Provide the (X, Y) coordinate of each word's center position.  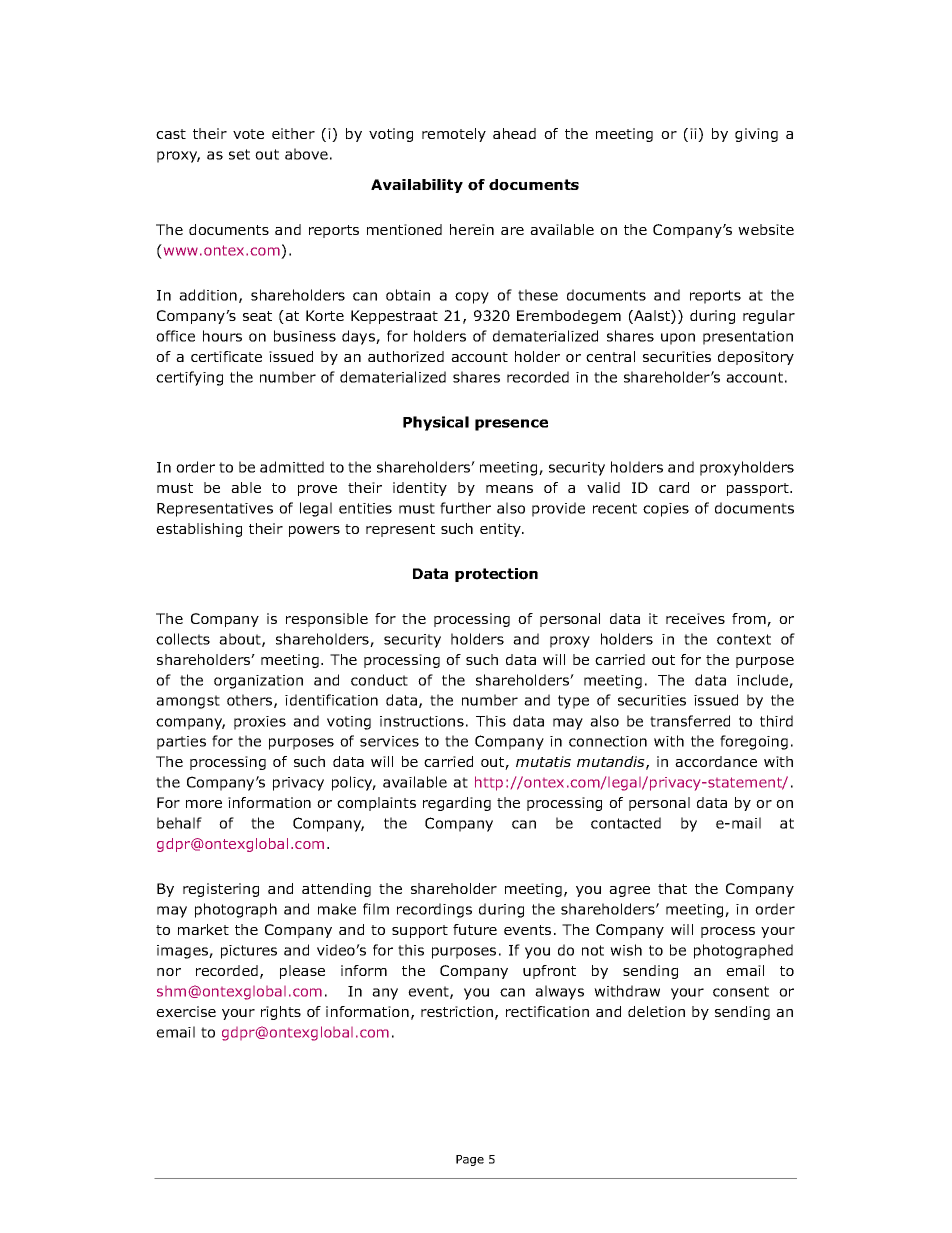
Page (470, 1160)
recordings (434, 910)
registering (221, 890)
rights (281, 1013)
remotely (454, 135)
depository (756, 358)
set (239, 154)
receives (695, 618)
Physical (436, 423)
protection (496, 575)
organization (258, 682)
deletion (656, 1011)
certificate (226, 356)
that (672, 888)
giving (756, 135)
